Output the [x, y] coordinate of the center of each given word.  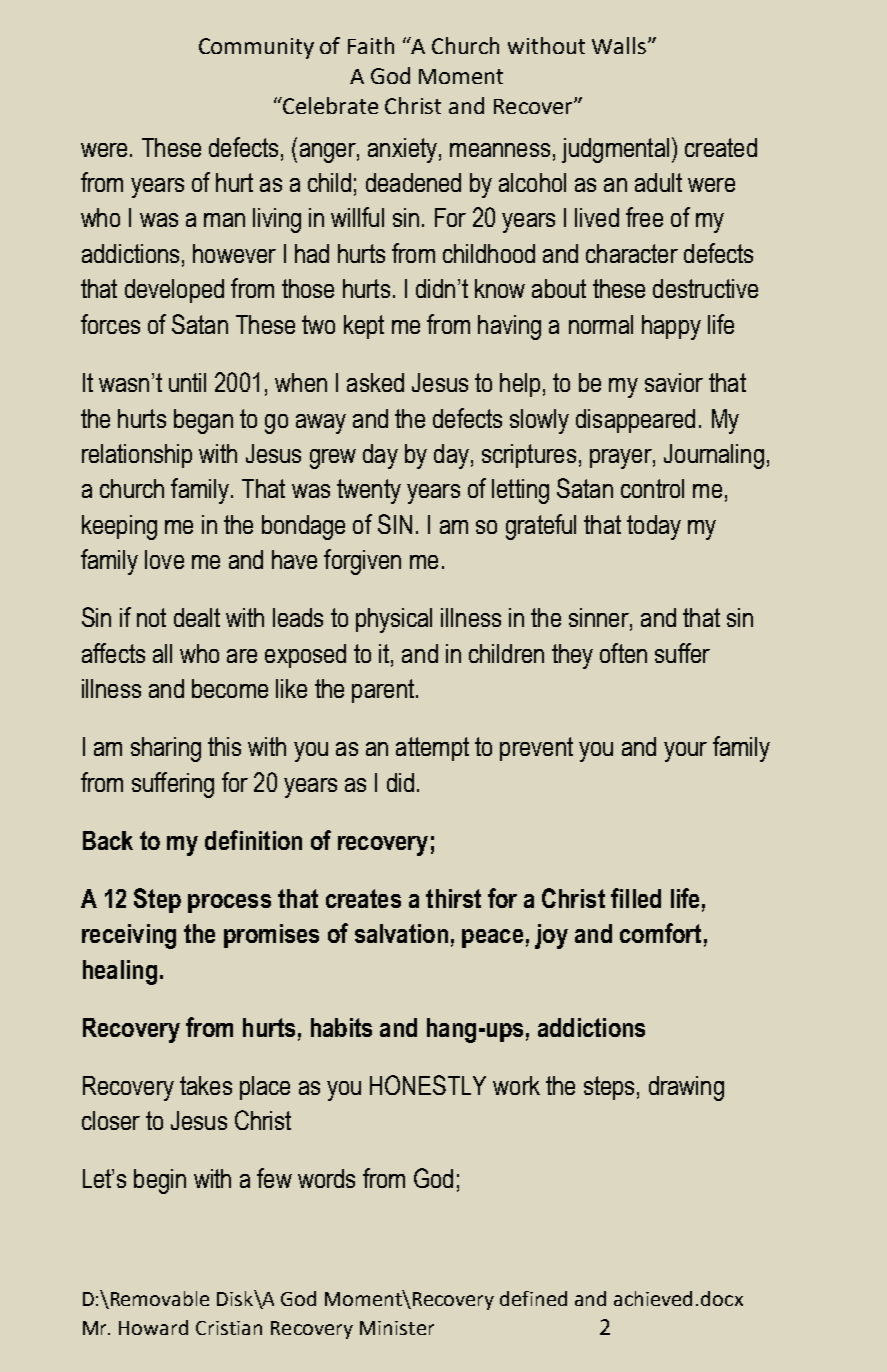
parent [383, 691]
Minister [397, 1328]
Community [256, 48]
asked [375, 382]
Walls [619, 45]
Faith [371, 45]
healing [120, 972]
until [187, 382]
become [230, 688]
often [623, 653]
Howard [153, 1327]
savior [674, 382]
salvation [401, 933]
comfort [660, 933]
